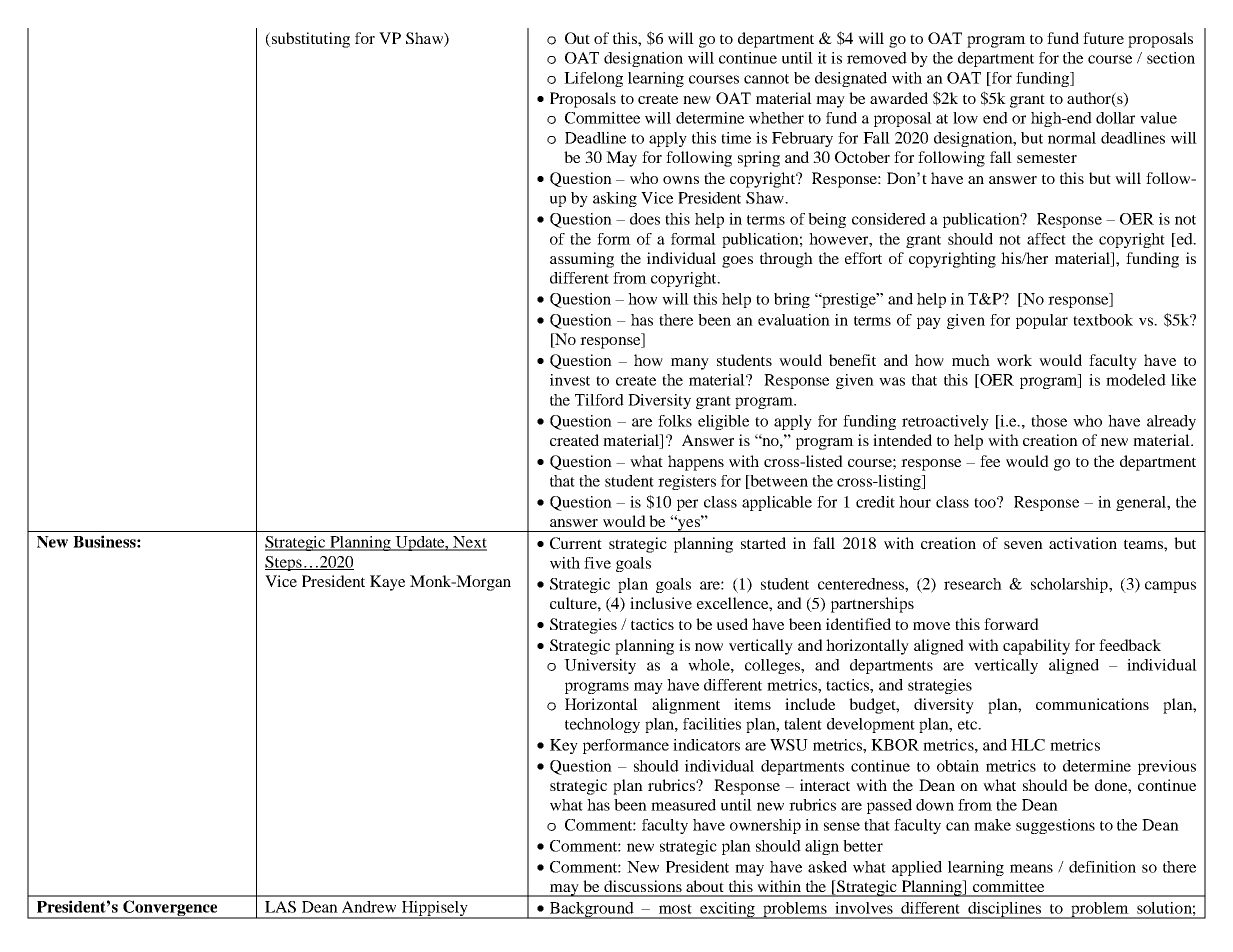 The width and height of the document is (1233, 952). Describe the element at coordinates (1102, 867) in the document. I see `definition` at that location.
